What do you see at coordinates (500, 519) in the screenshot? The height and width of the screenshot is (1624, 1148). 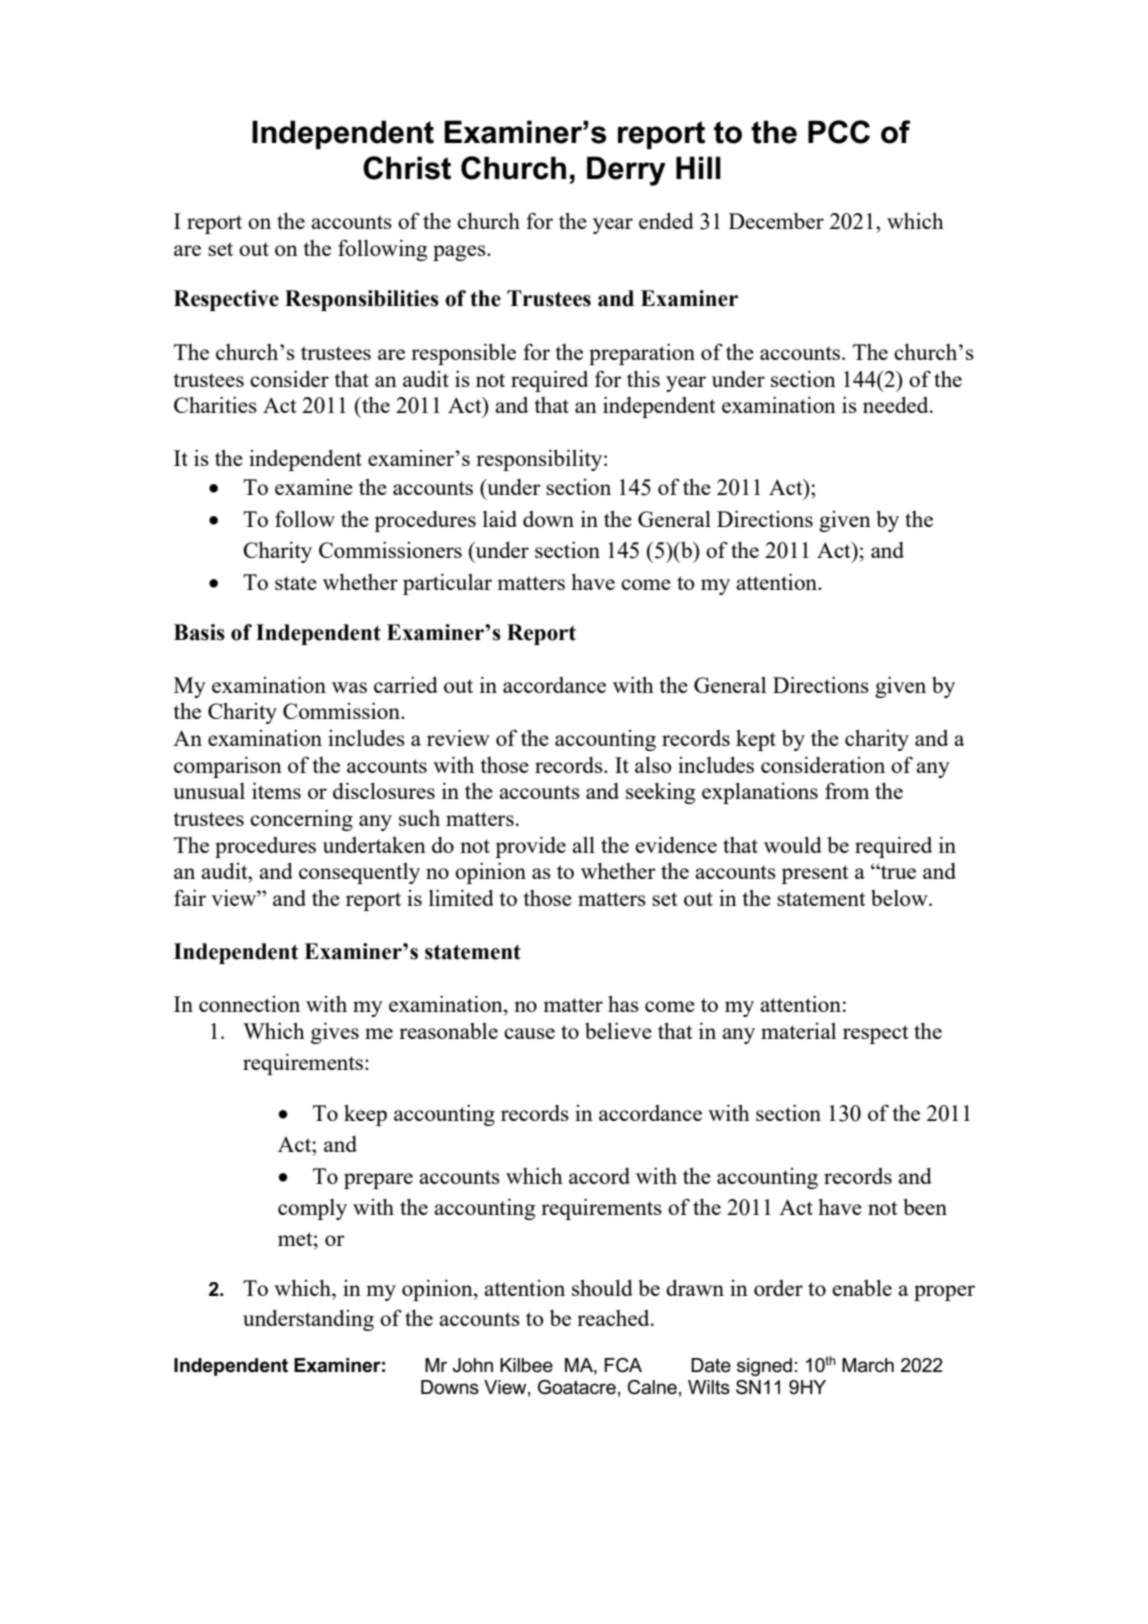 I see `laid` at bounding box center [500, 519].
